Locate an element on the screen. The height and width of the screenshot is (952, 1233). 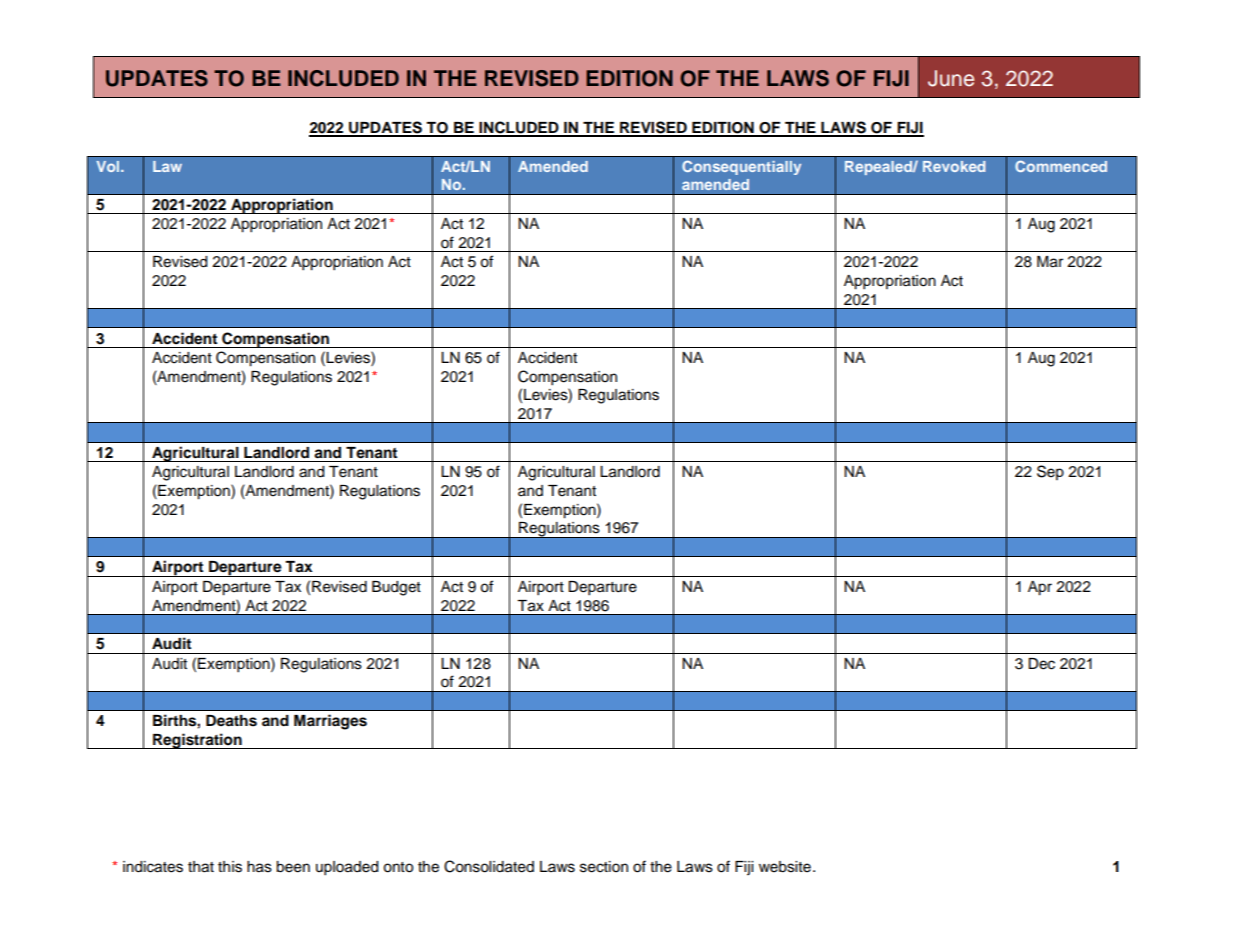
Apr is located at coordinates (1040, 588).
